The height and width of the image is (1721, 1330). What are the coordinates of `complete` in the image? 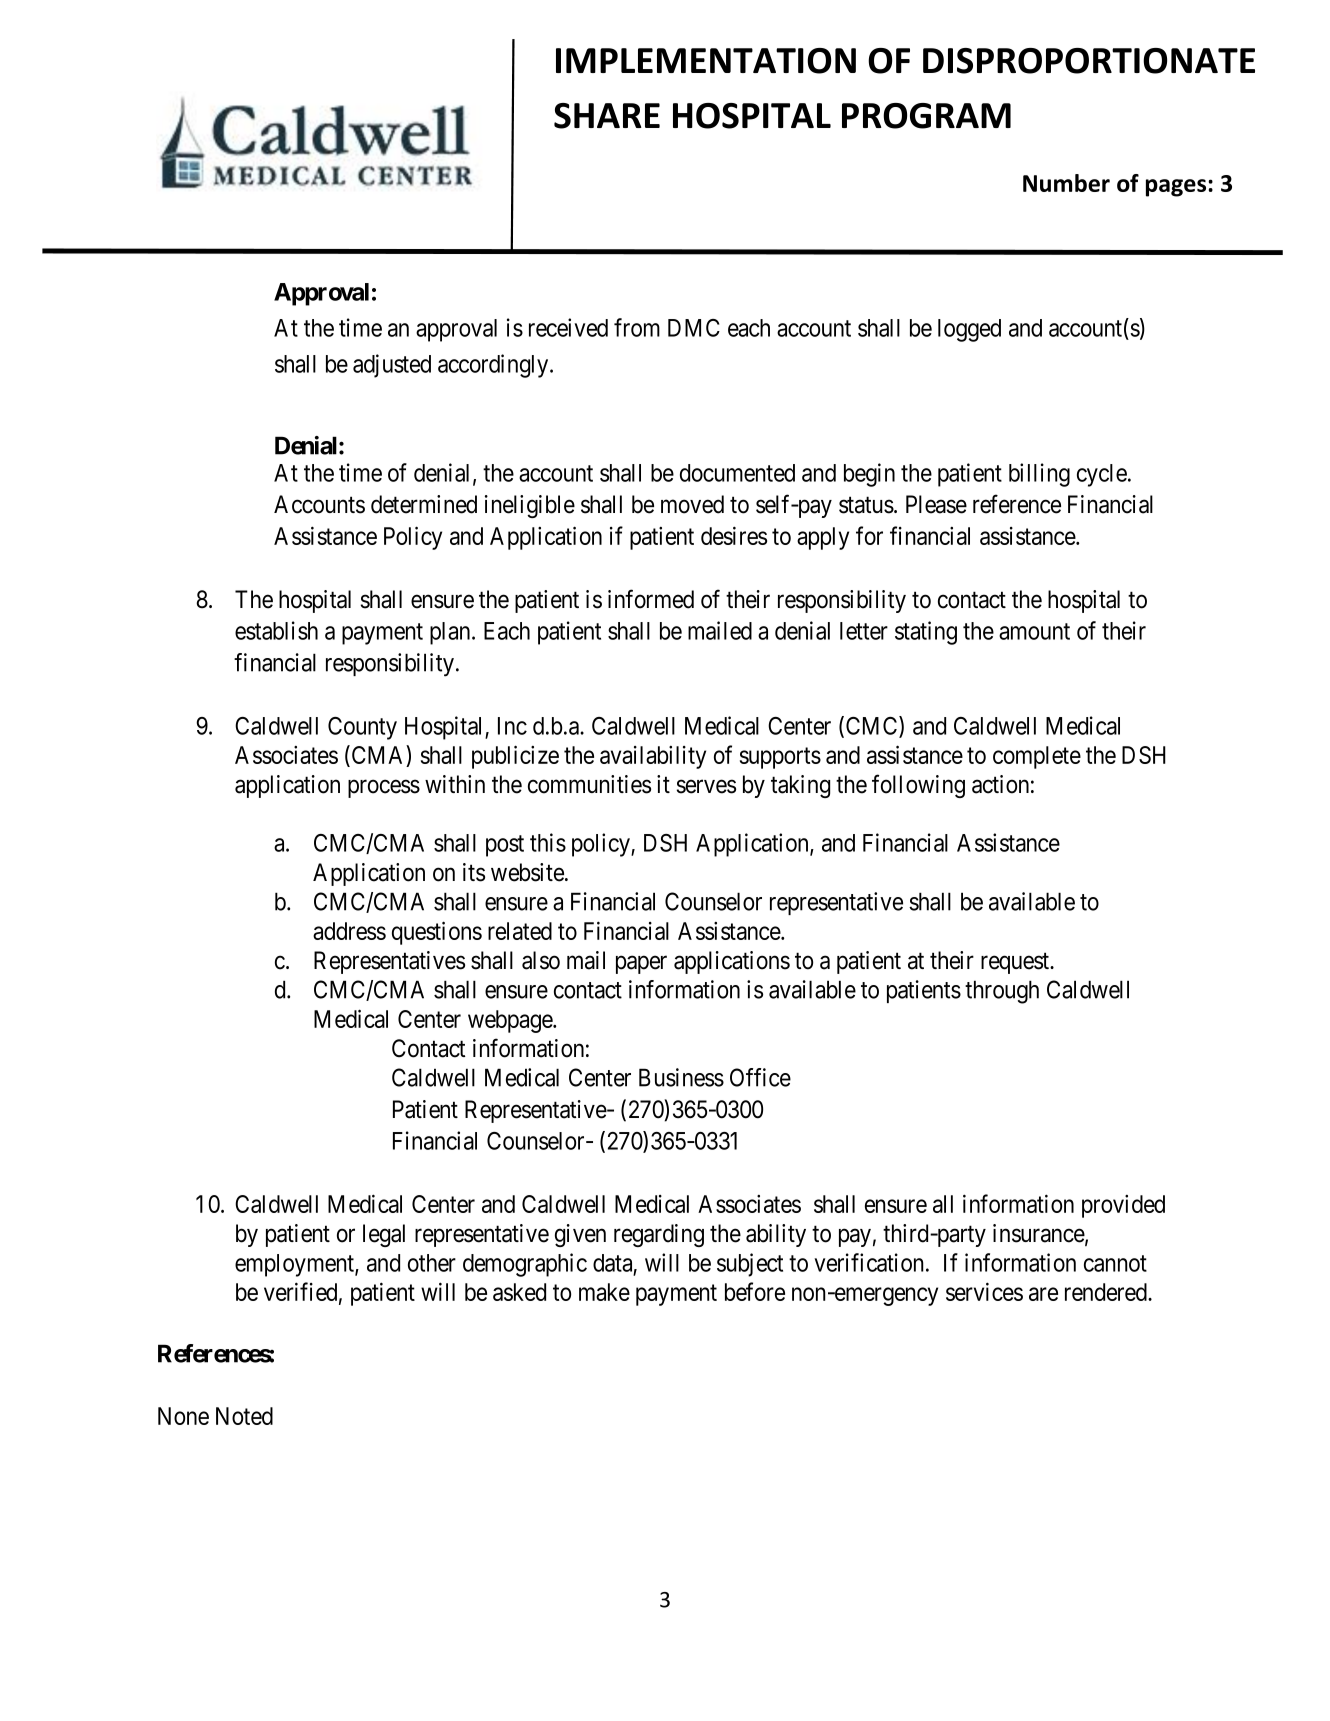 It's located at (1037, 757).
